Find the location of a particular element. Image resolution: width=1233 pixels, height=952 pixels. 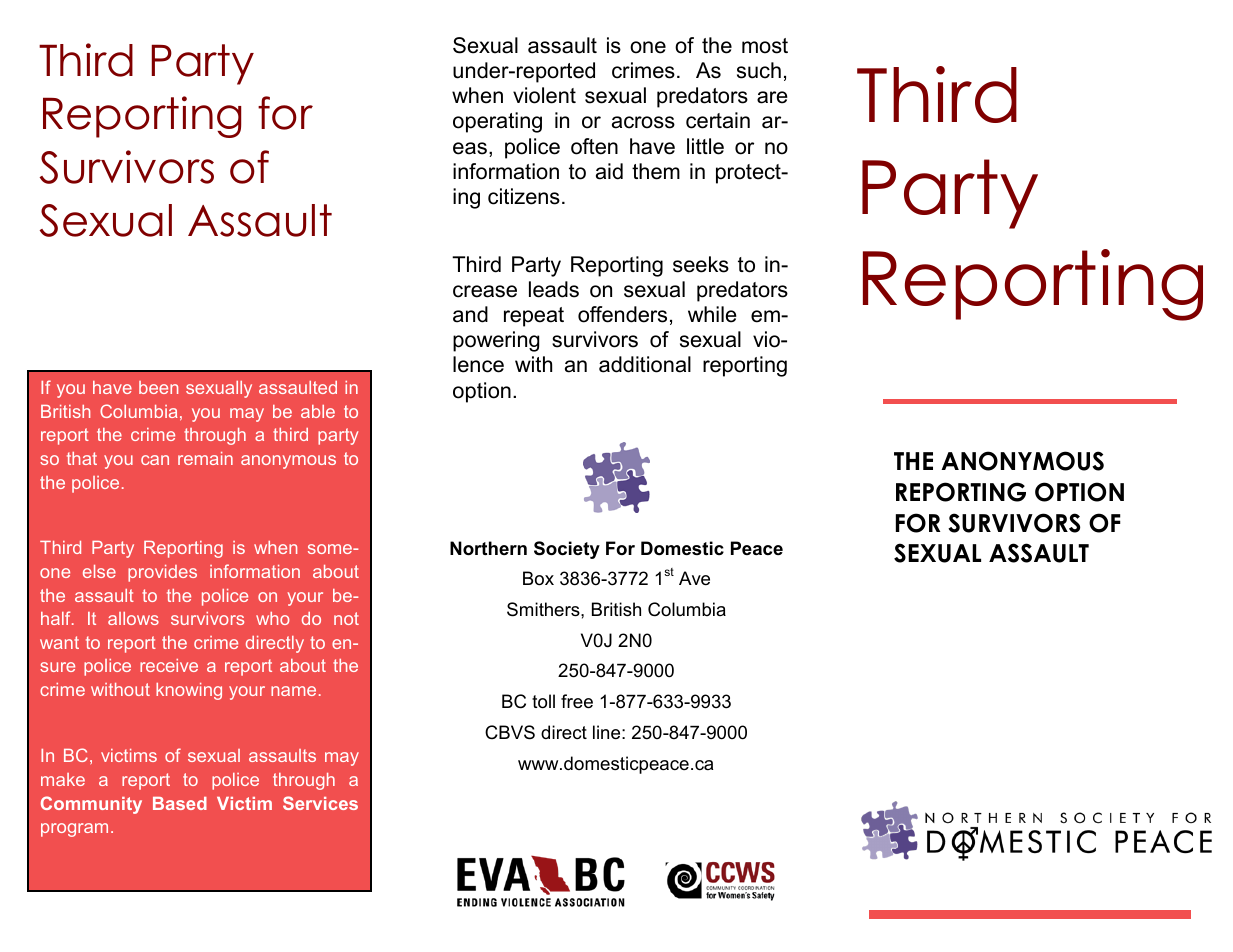

and is located at coordinates (470, 314).
